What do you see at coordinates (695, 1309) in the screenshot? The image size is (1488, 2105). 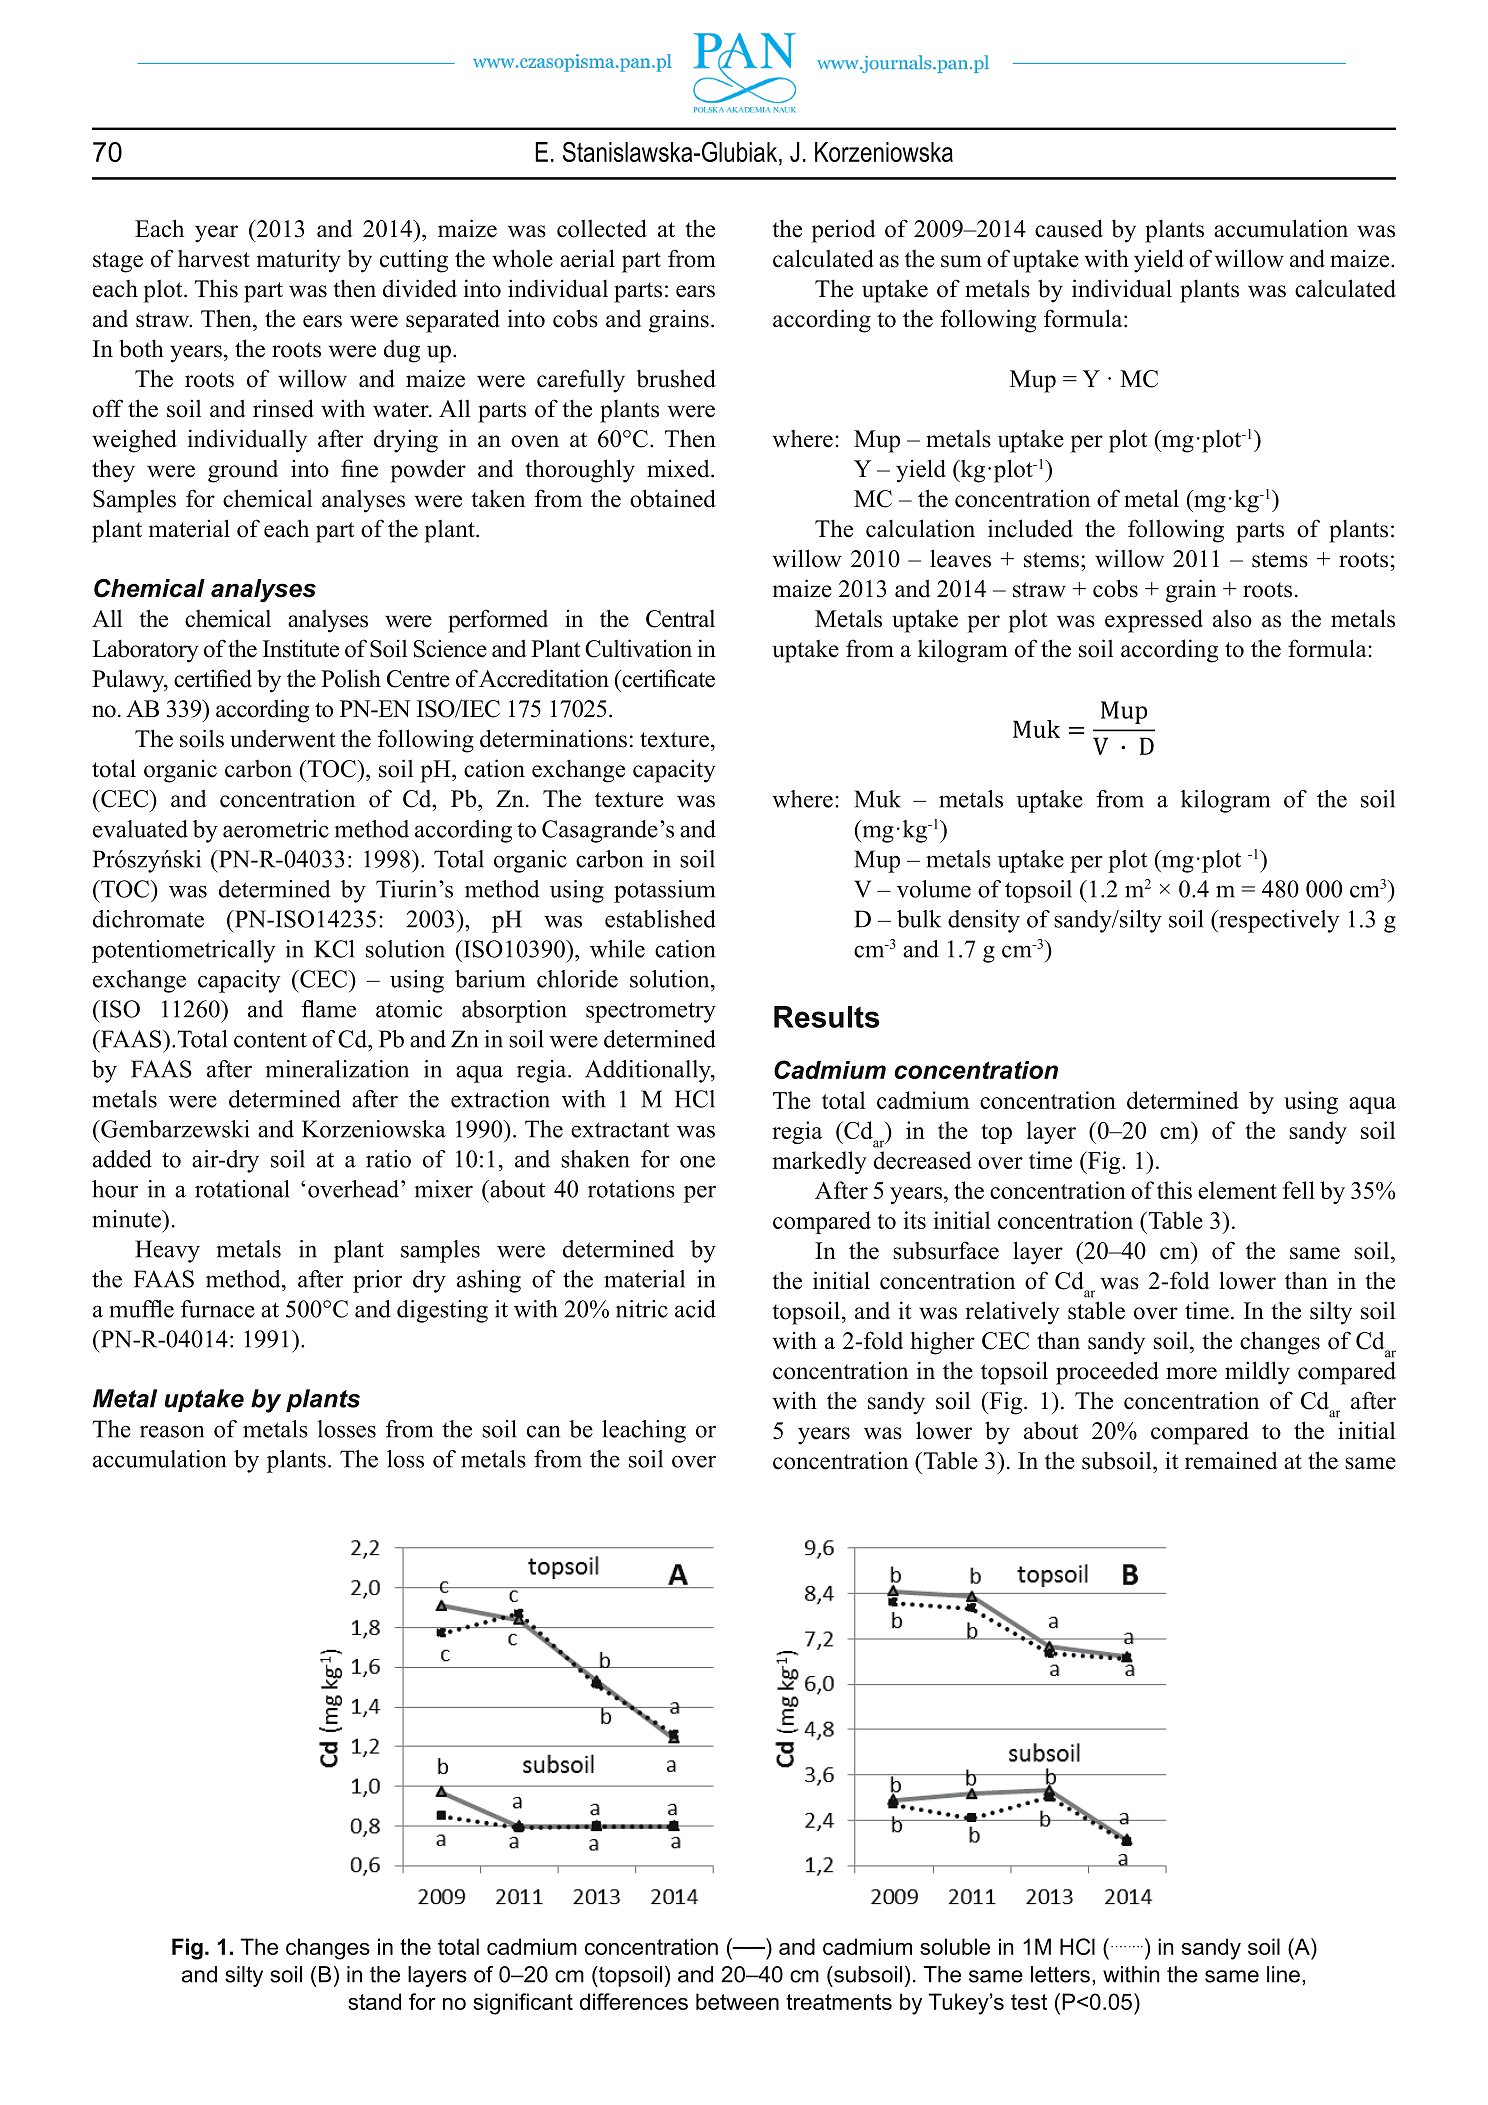 I see `acid` at bounding box center [695, 1309].
